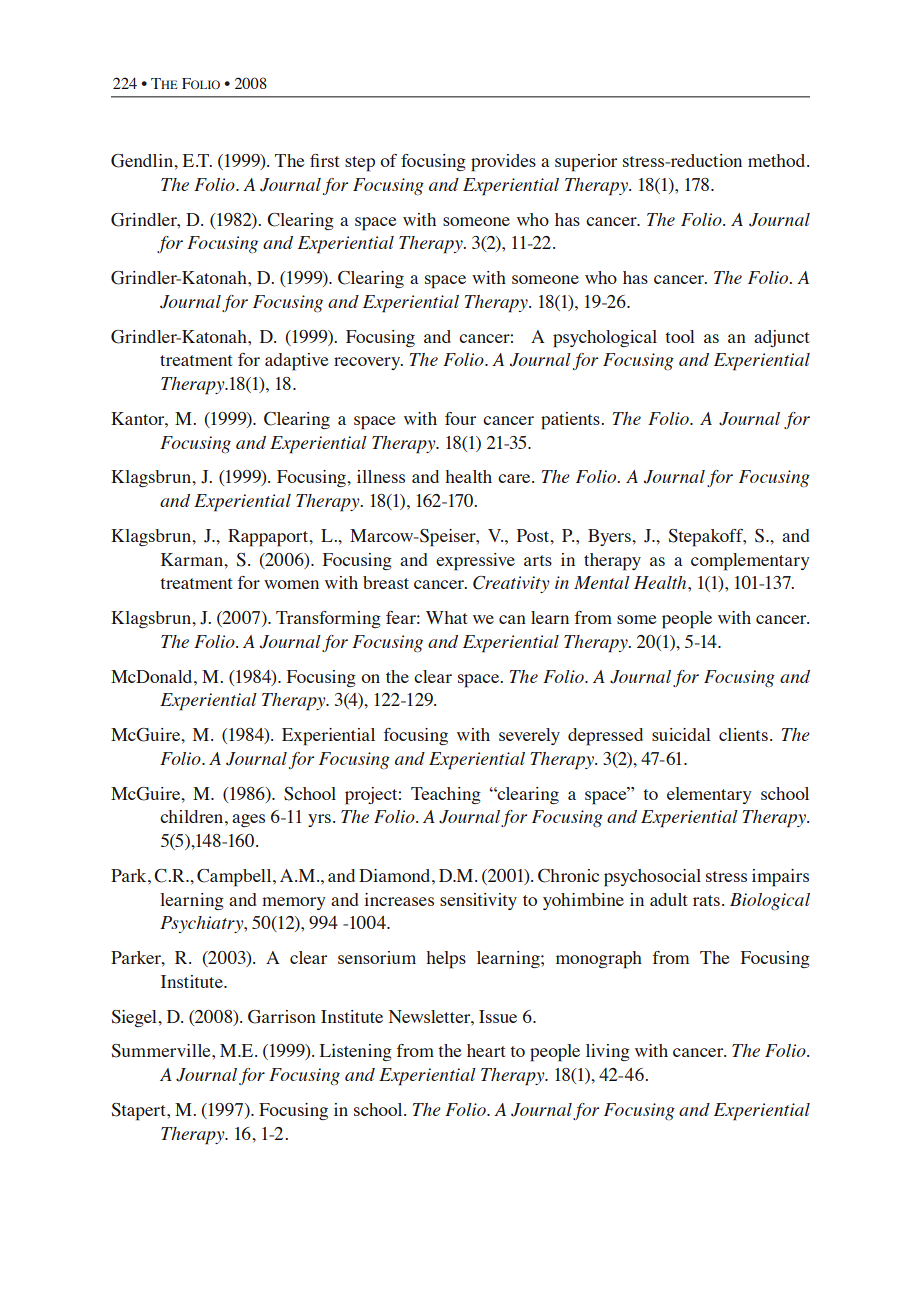 The image size is (921, 1316). Describe the element at coordinates (446, 795) in the screenshot. I see `Teaching` at that location.
